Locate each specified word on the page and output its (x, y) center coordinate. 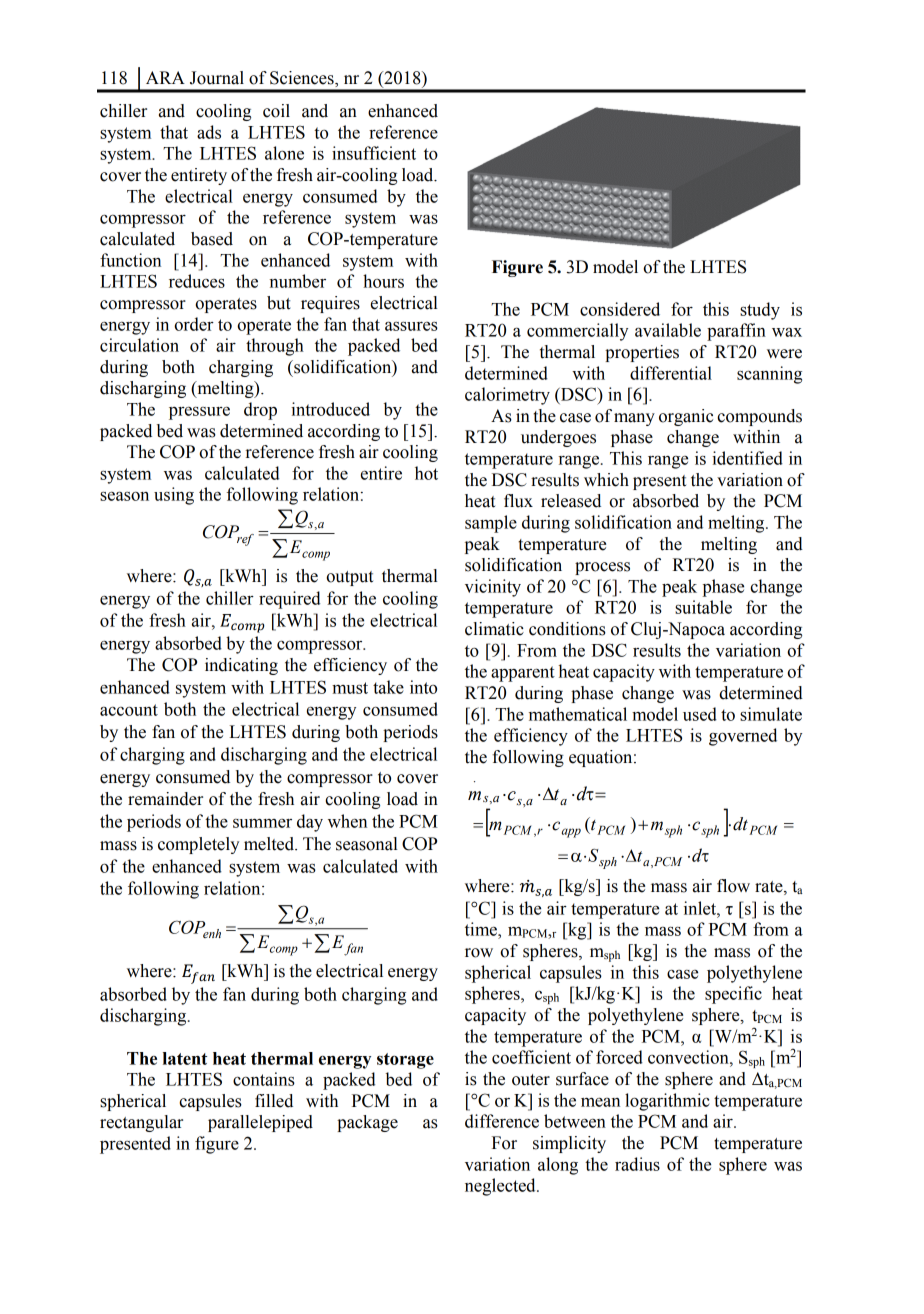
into (423, 687)
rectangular (141, 1123)
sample (491, 524)
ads (209, 132)
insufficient (374, 153)
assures (411, 326)
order (194, 324)
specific (733, 995)
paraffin (736, 332)
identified (747, 458)
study (760, 311)
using (174, 496)
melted (270, 844)
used (700, 714)
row (479, 953)
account (129, 710)
